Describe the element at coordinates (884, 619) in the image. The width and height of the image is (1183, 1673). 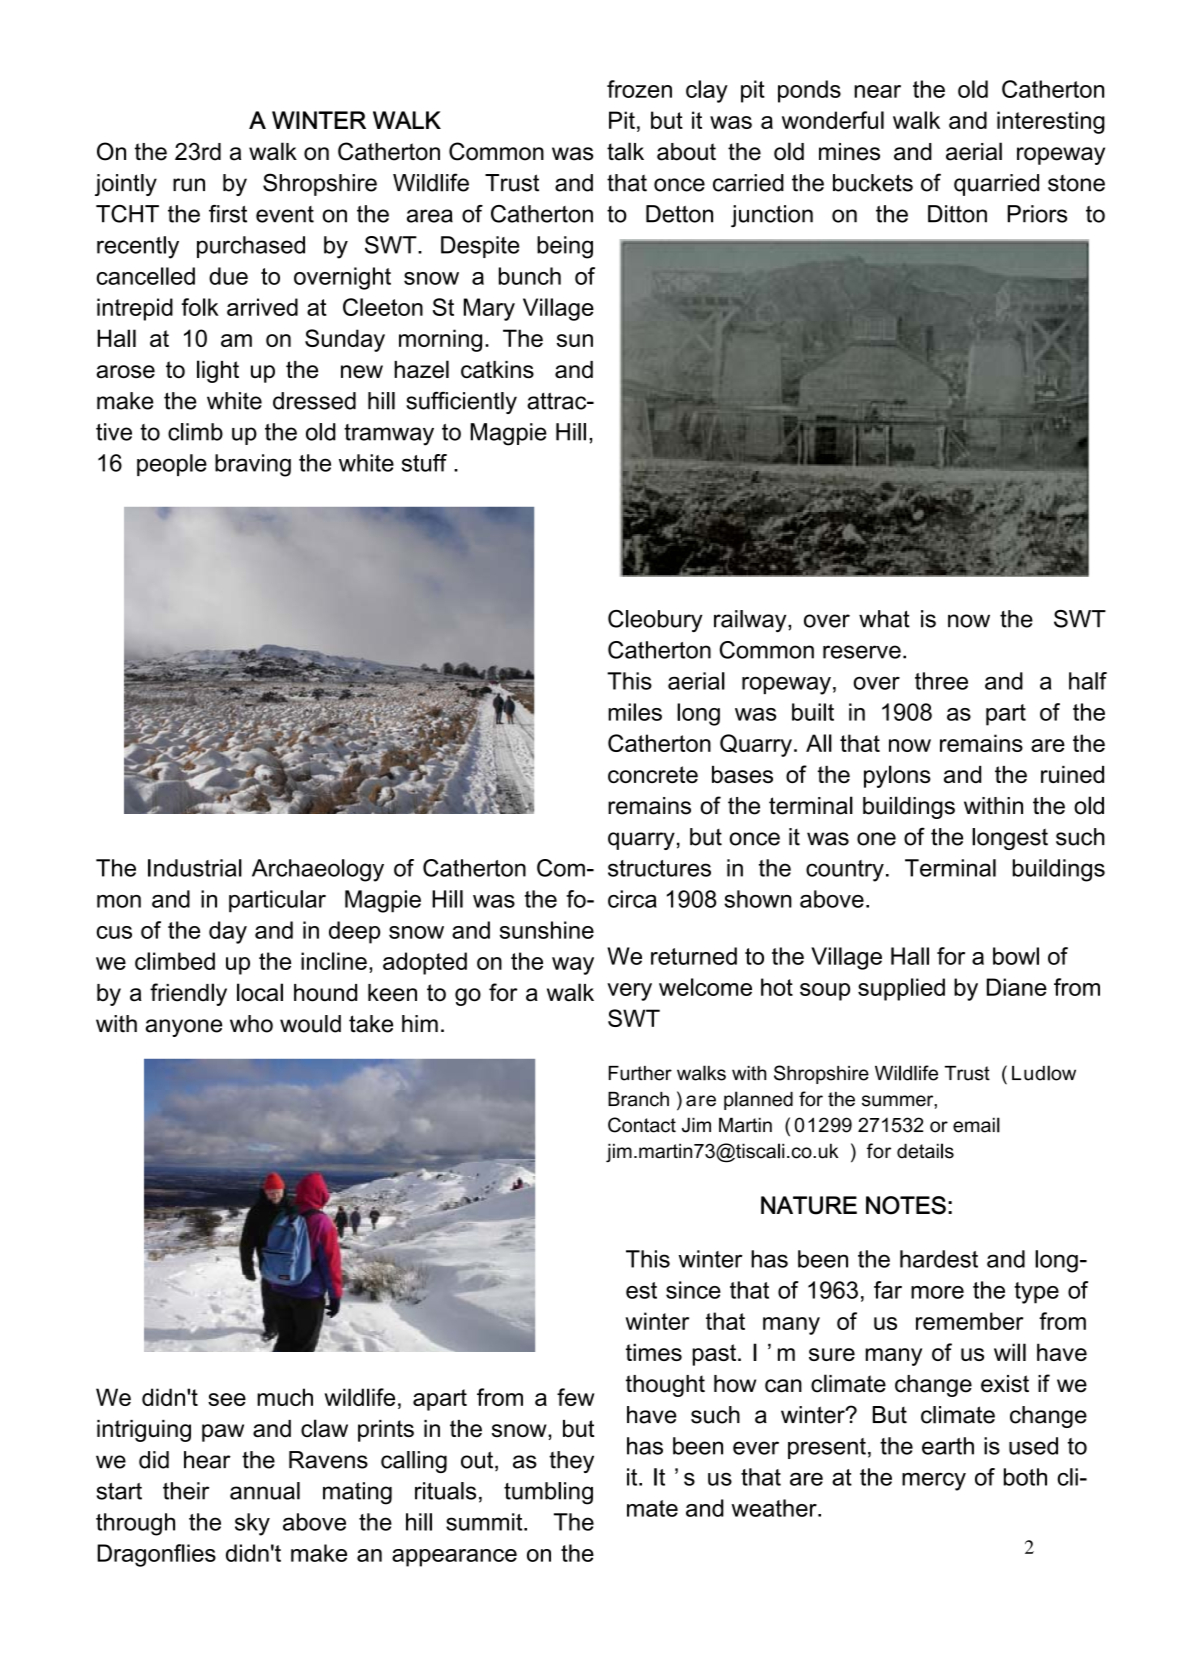
I see `what` at that location.
